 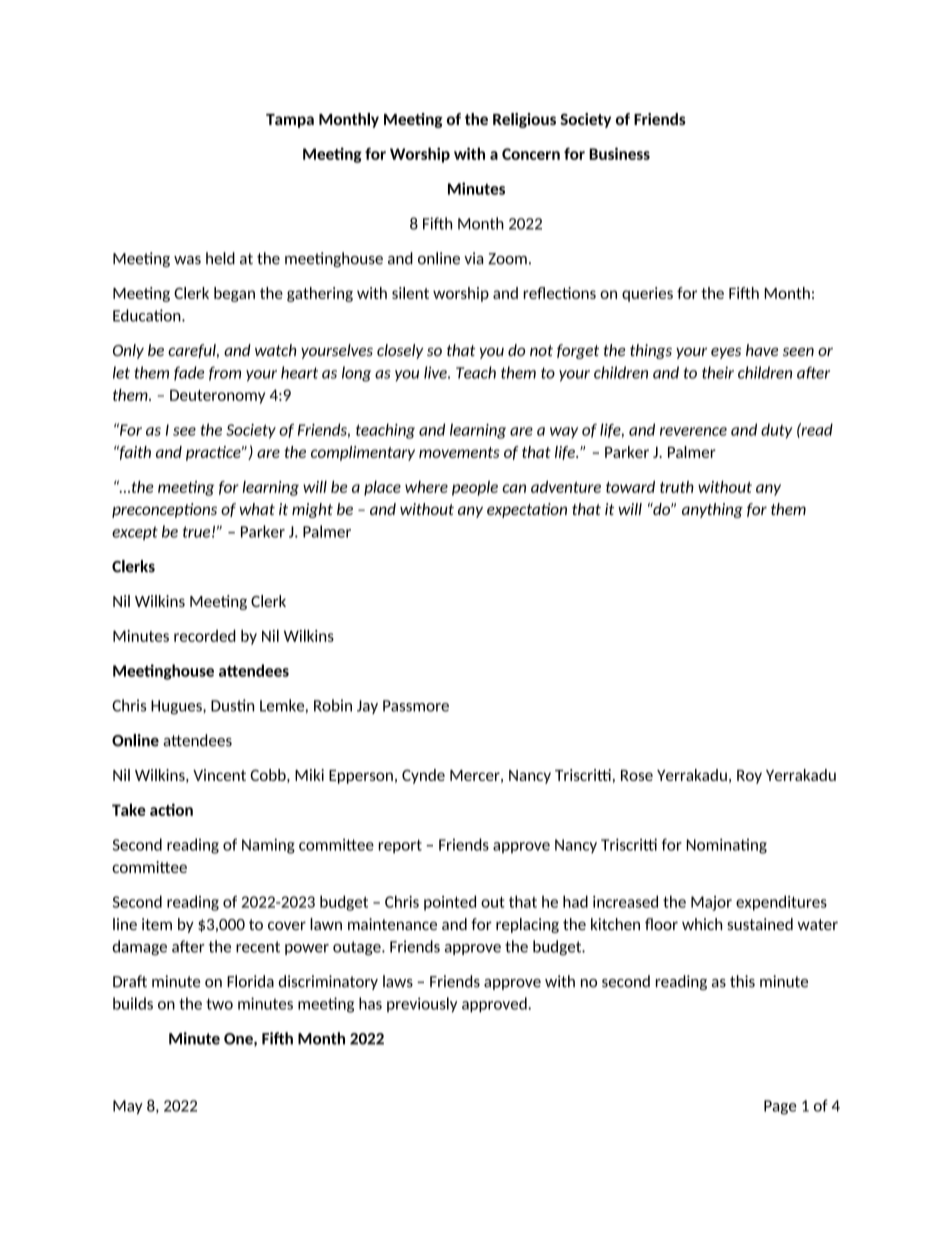 What do you see at coordinates (749, 777) in the image?
I see `Roy` at bounding box center [749, 777].
